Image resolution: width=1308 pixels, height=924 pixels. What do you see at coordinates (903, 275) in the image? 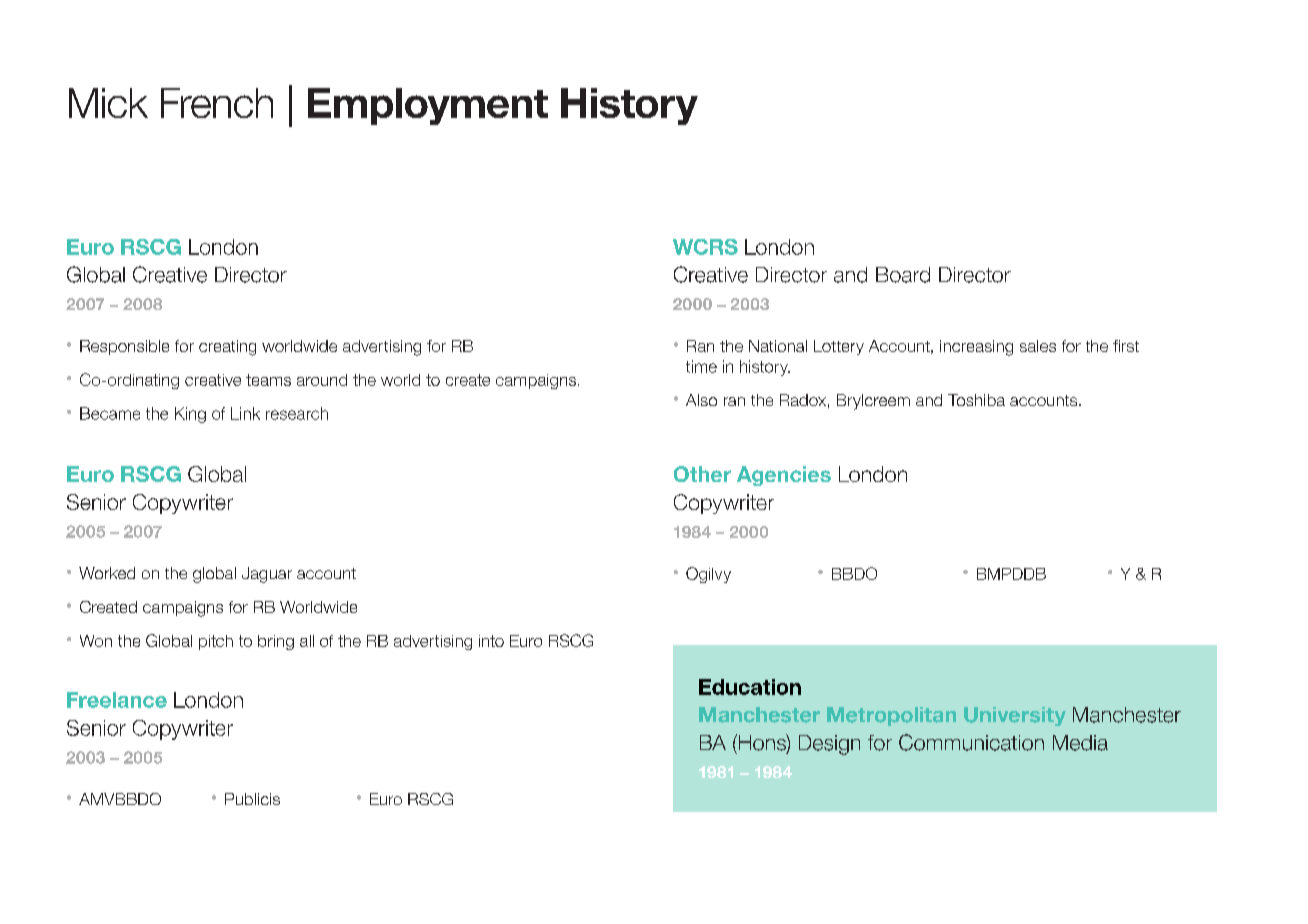
I see `Board` at bounding box center [903, 275].
